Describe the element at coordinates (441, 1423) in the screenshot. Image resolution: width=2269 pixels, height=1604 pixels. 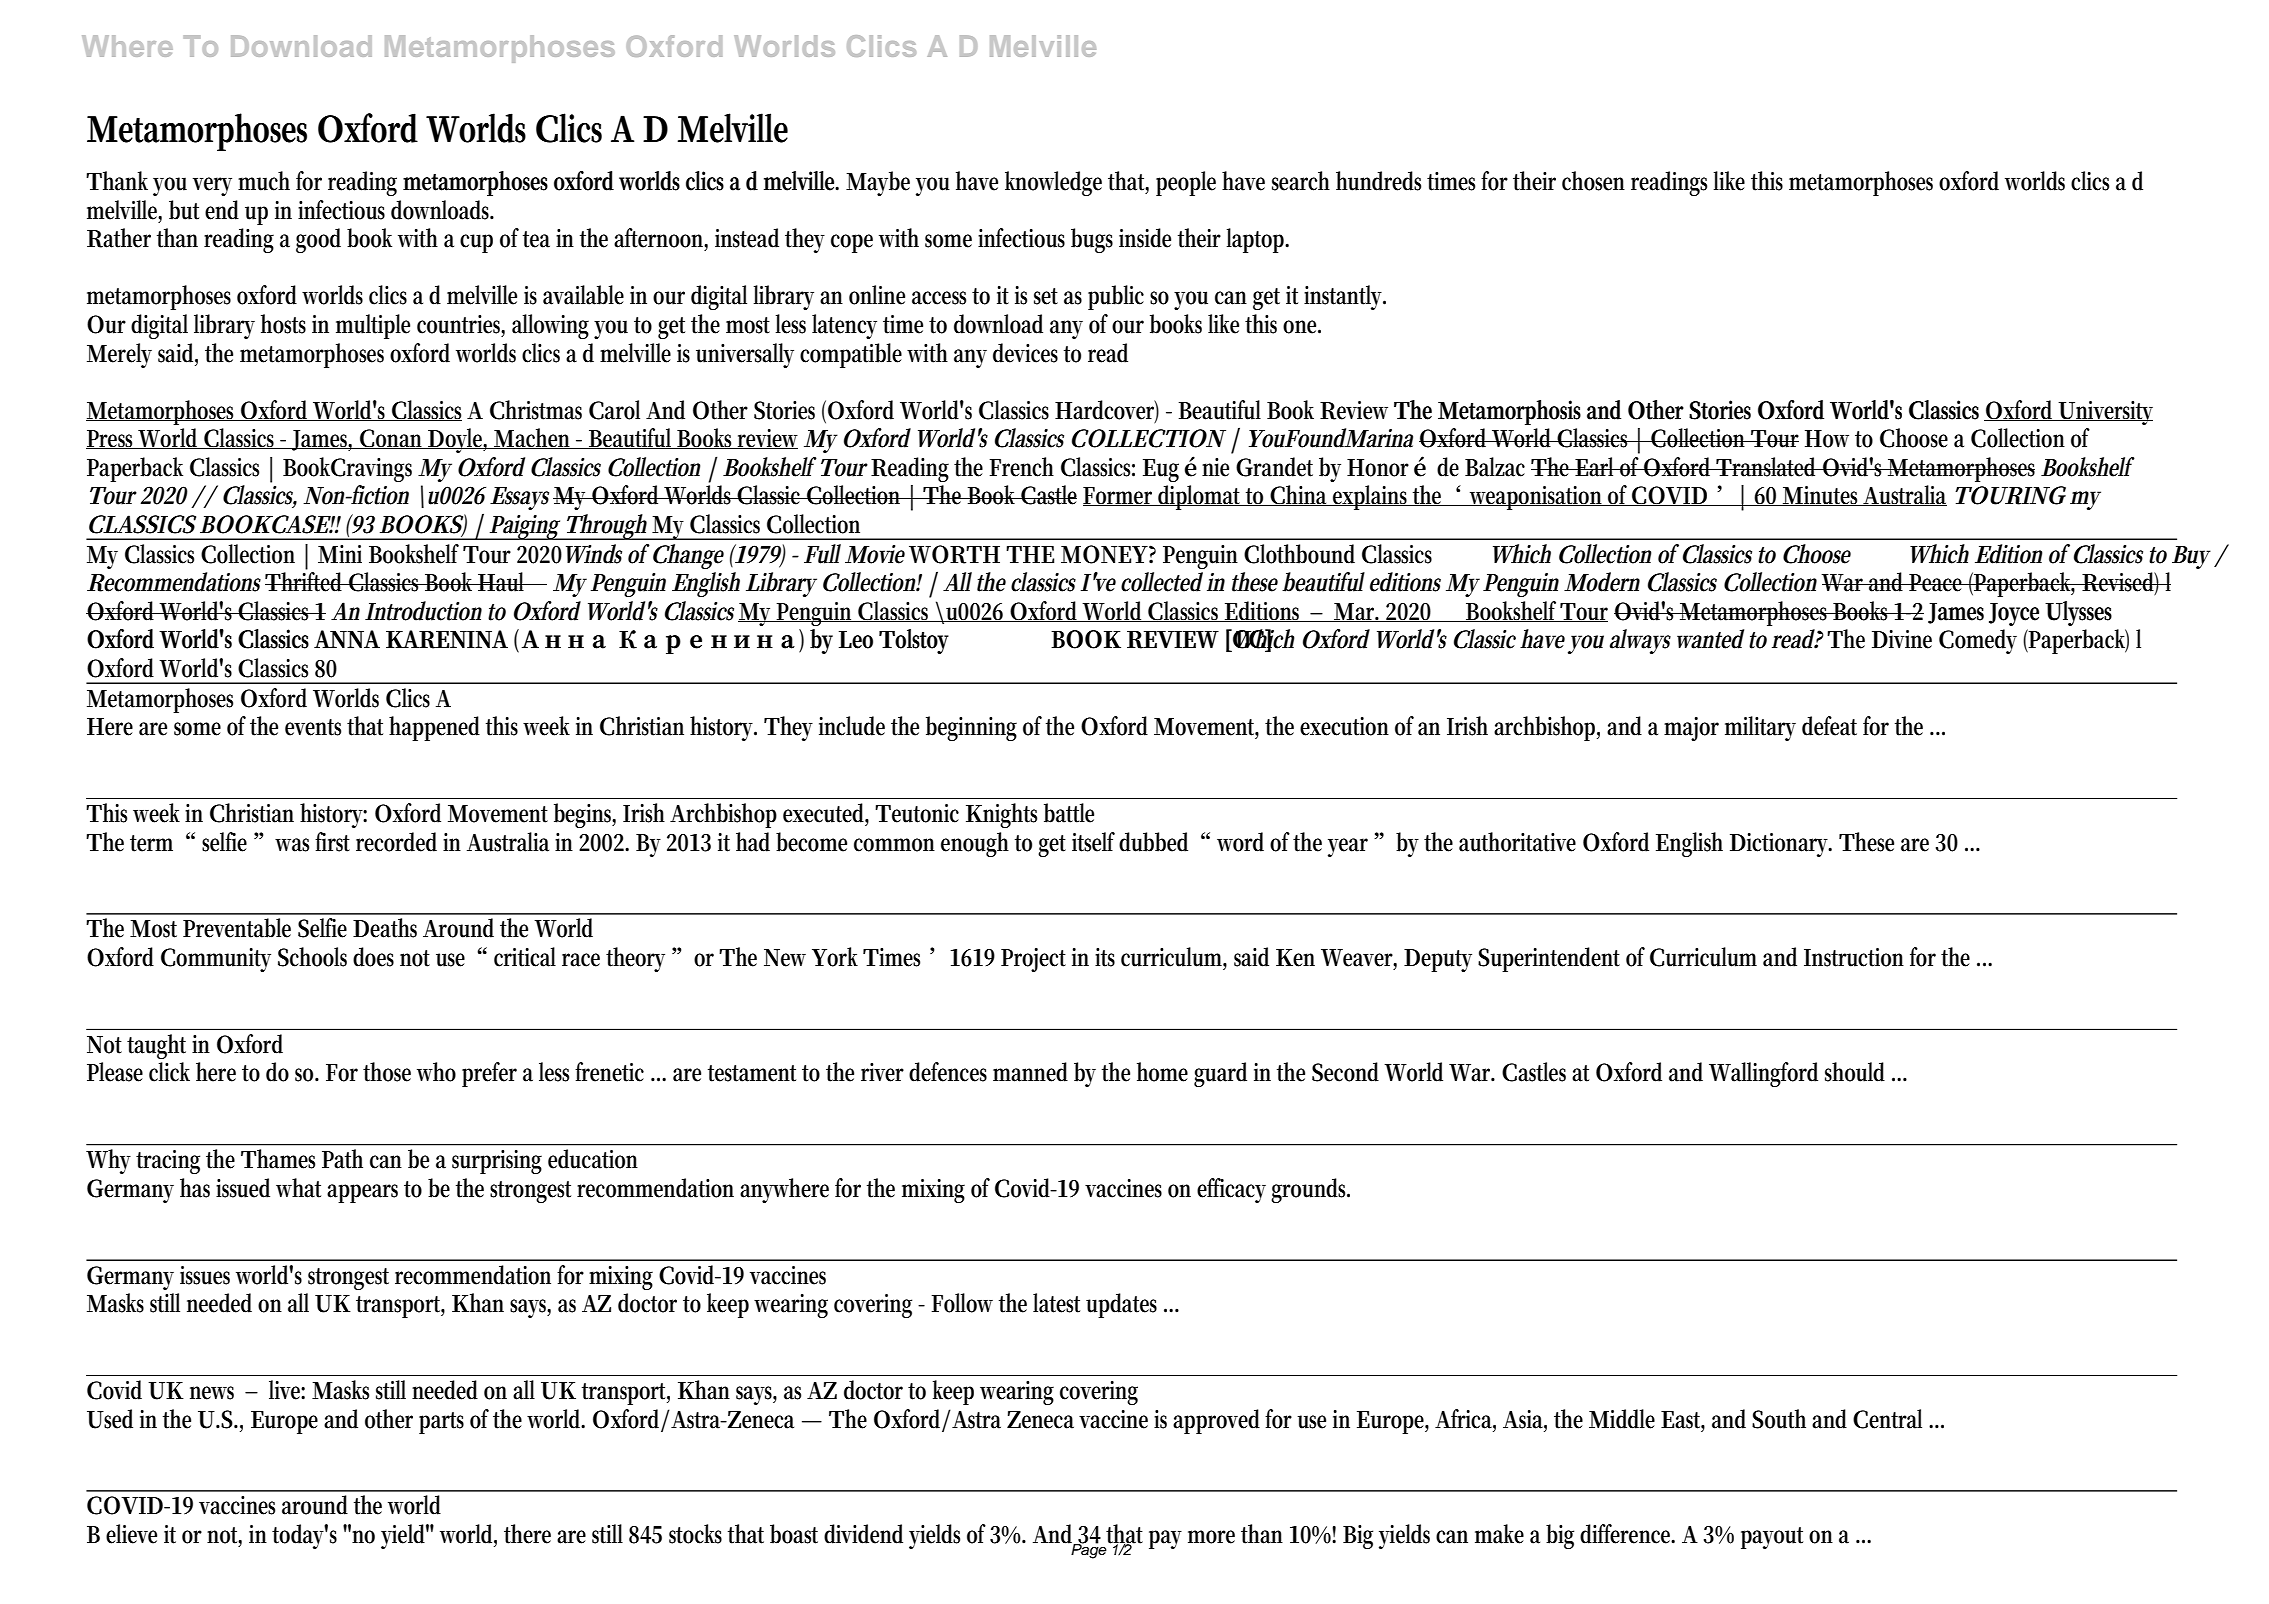
I see `parts` at that location.
